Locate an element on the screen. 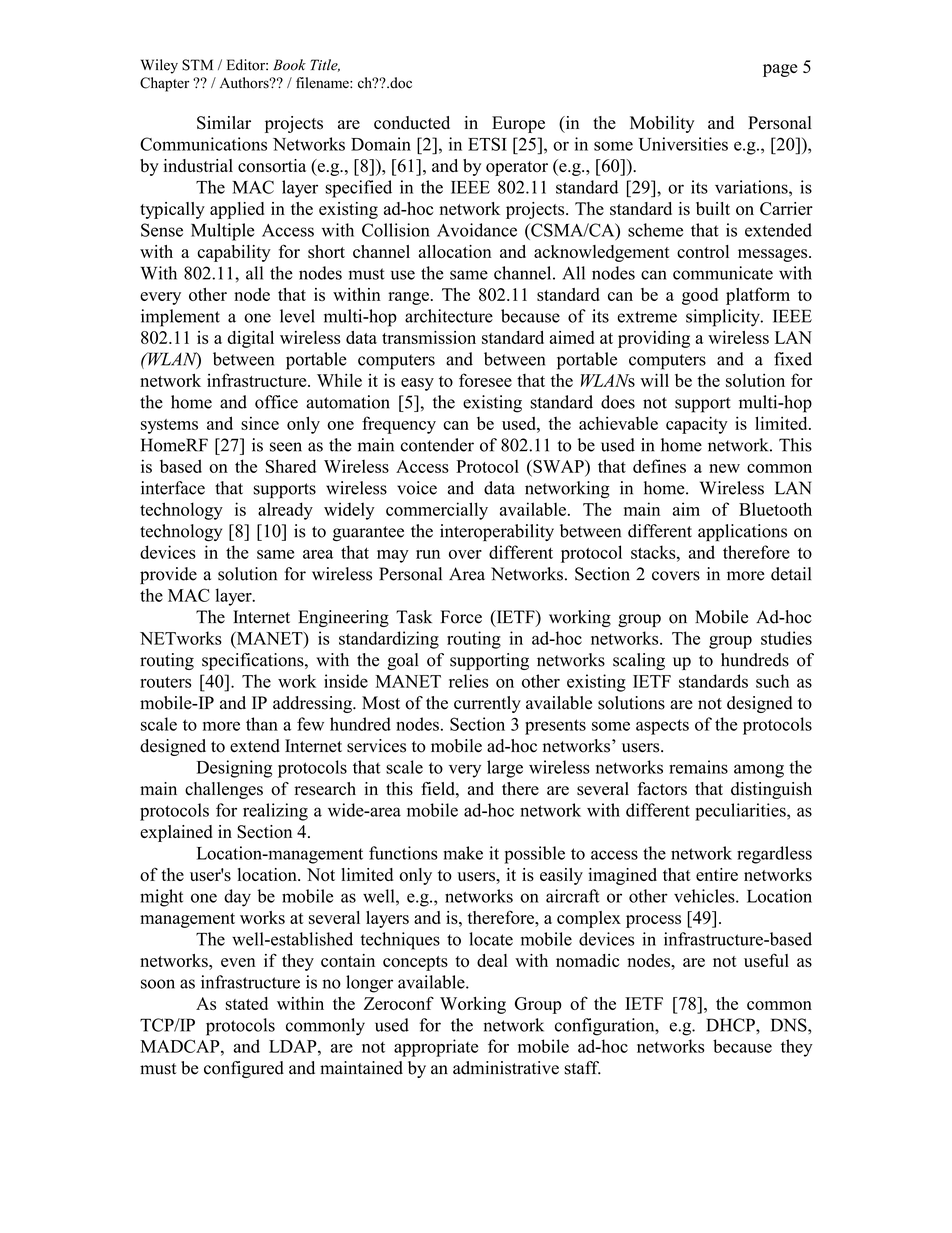  provide is located at coordinates (168, 575).
